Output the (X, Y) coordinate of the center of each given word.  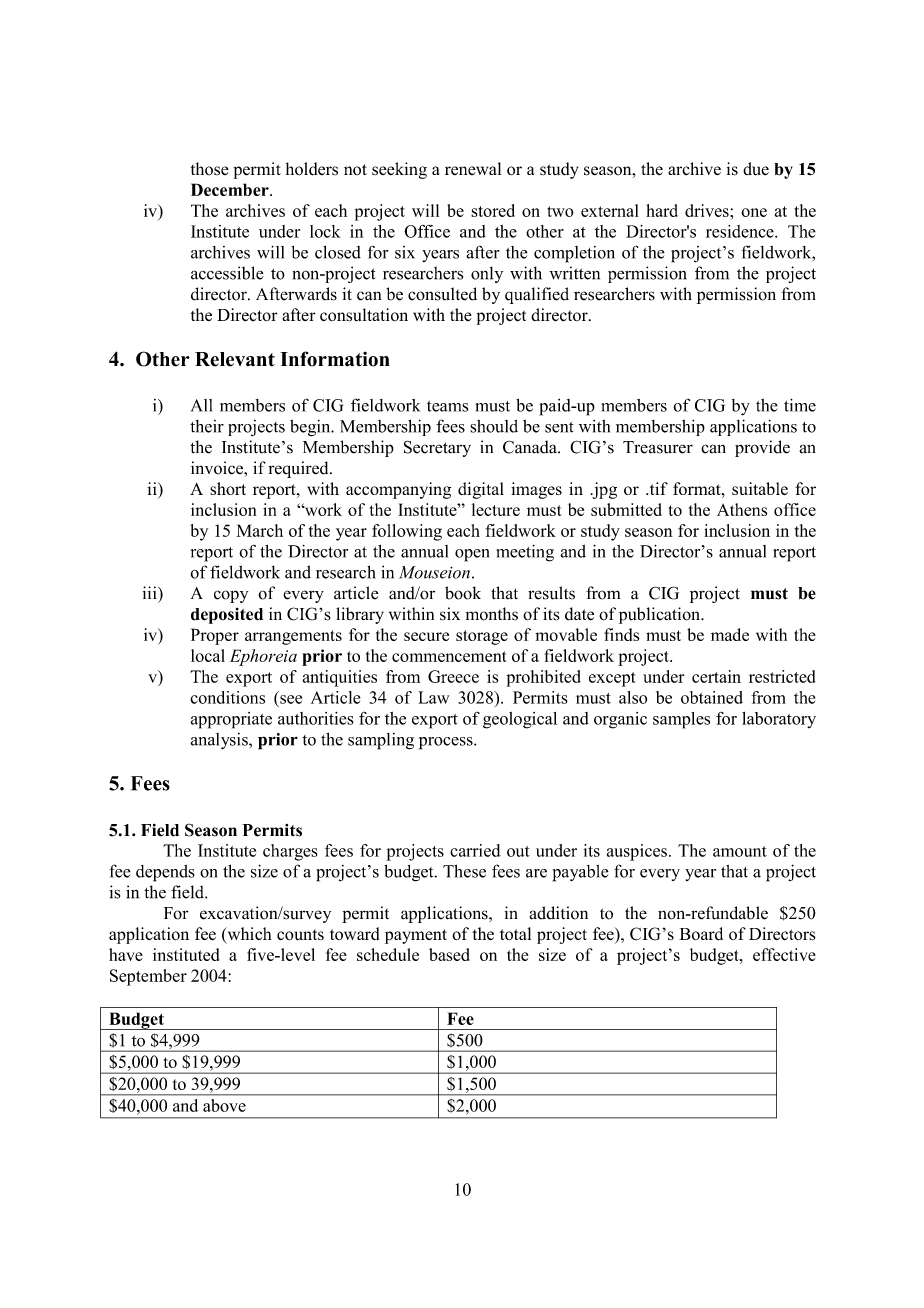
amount (740, 851)
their (207, 426)
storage (482, 637)
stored (493, 210)
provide (762, 448)
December (231, 189)
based (449, 954)
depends (165, 873)
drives (708, 210)
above (224, 1105)
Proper (215, 636)
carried (475, 850)
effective (784, 954)
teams (447, 406)
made (730, 634)
